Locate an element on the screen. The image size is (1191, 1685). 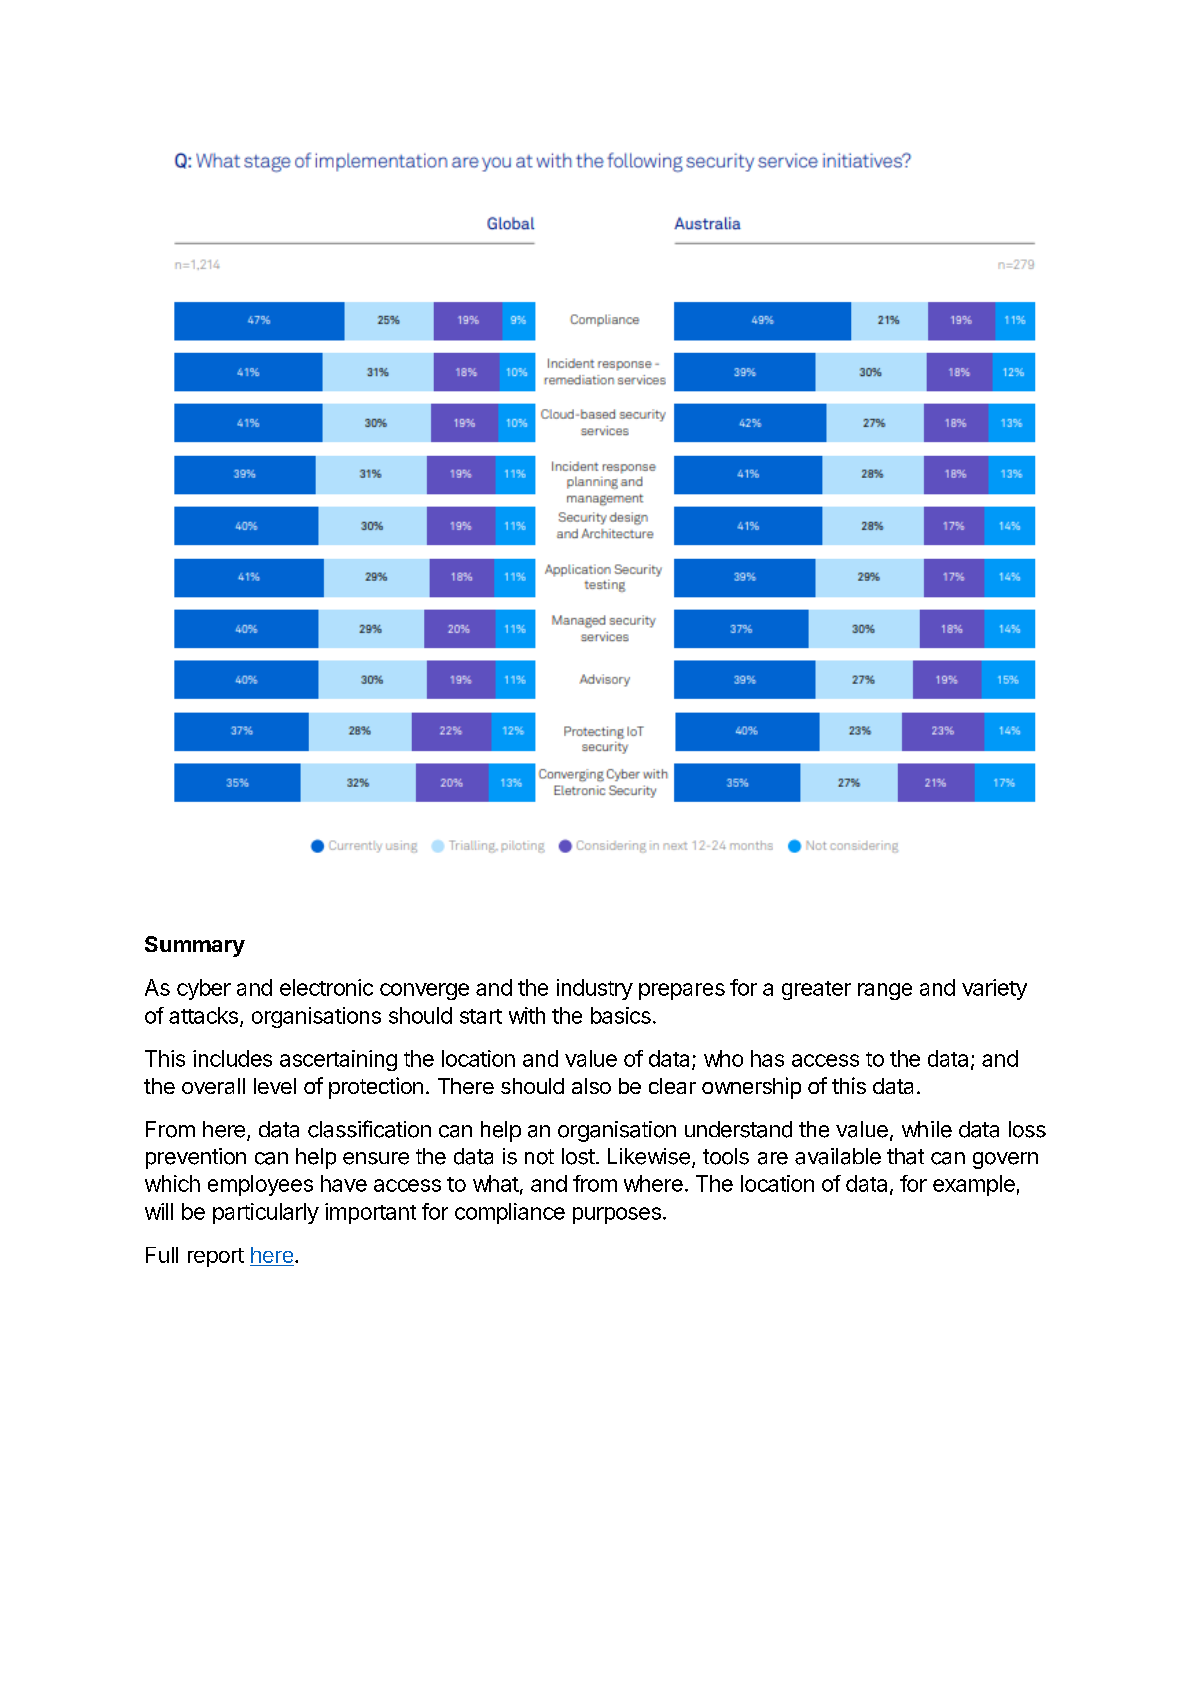
report is located at coordinates (216, 1257).
